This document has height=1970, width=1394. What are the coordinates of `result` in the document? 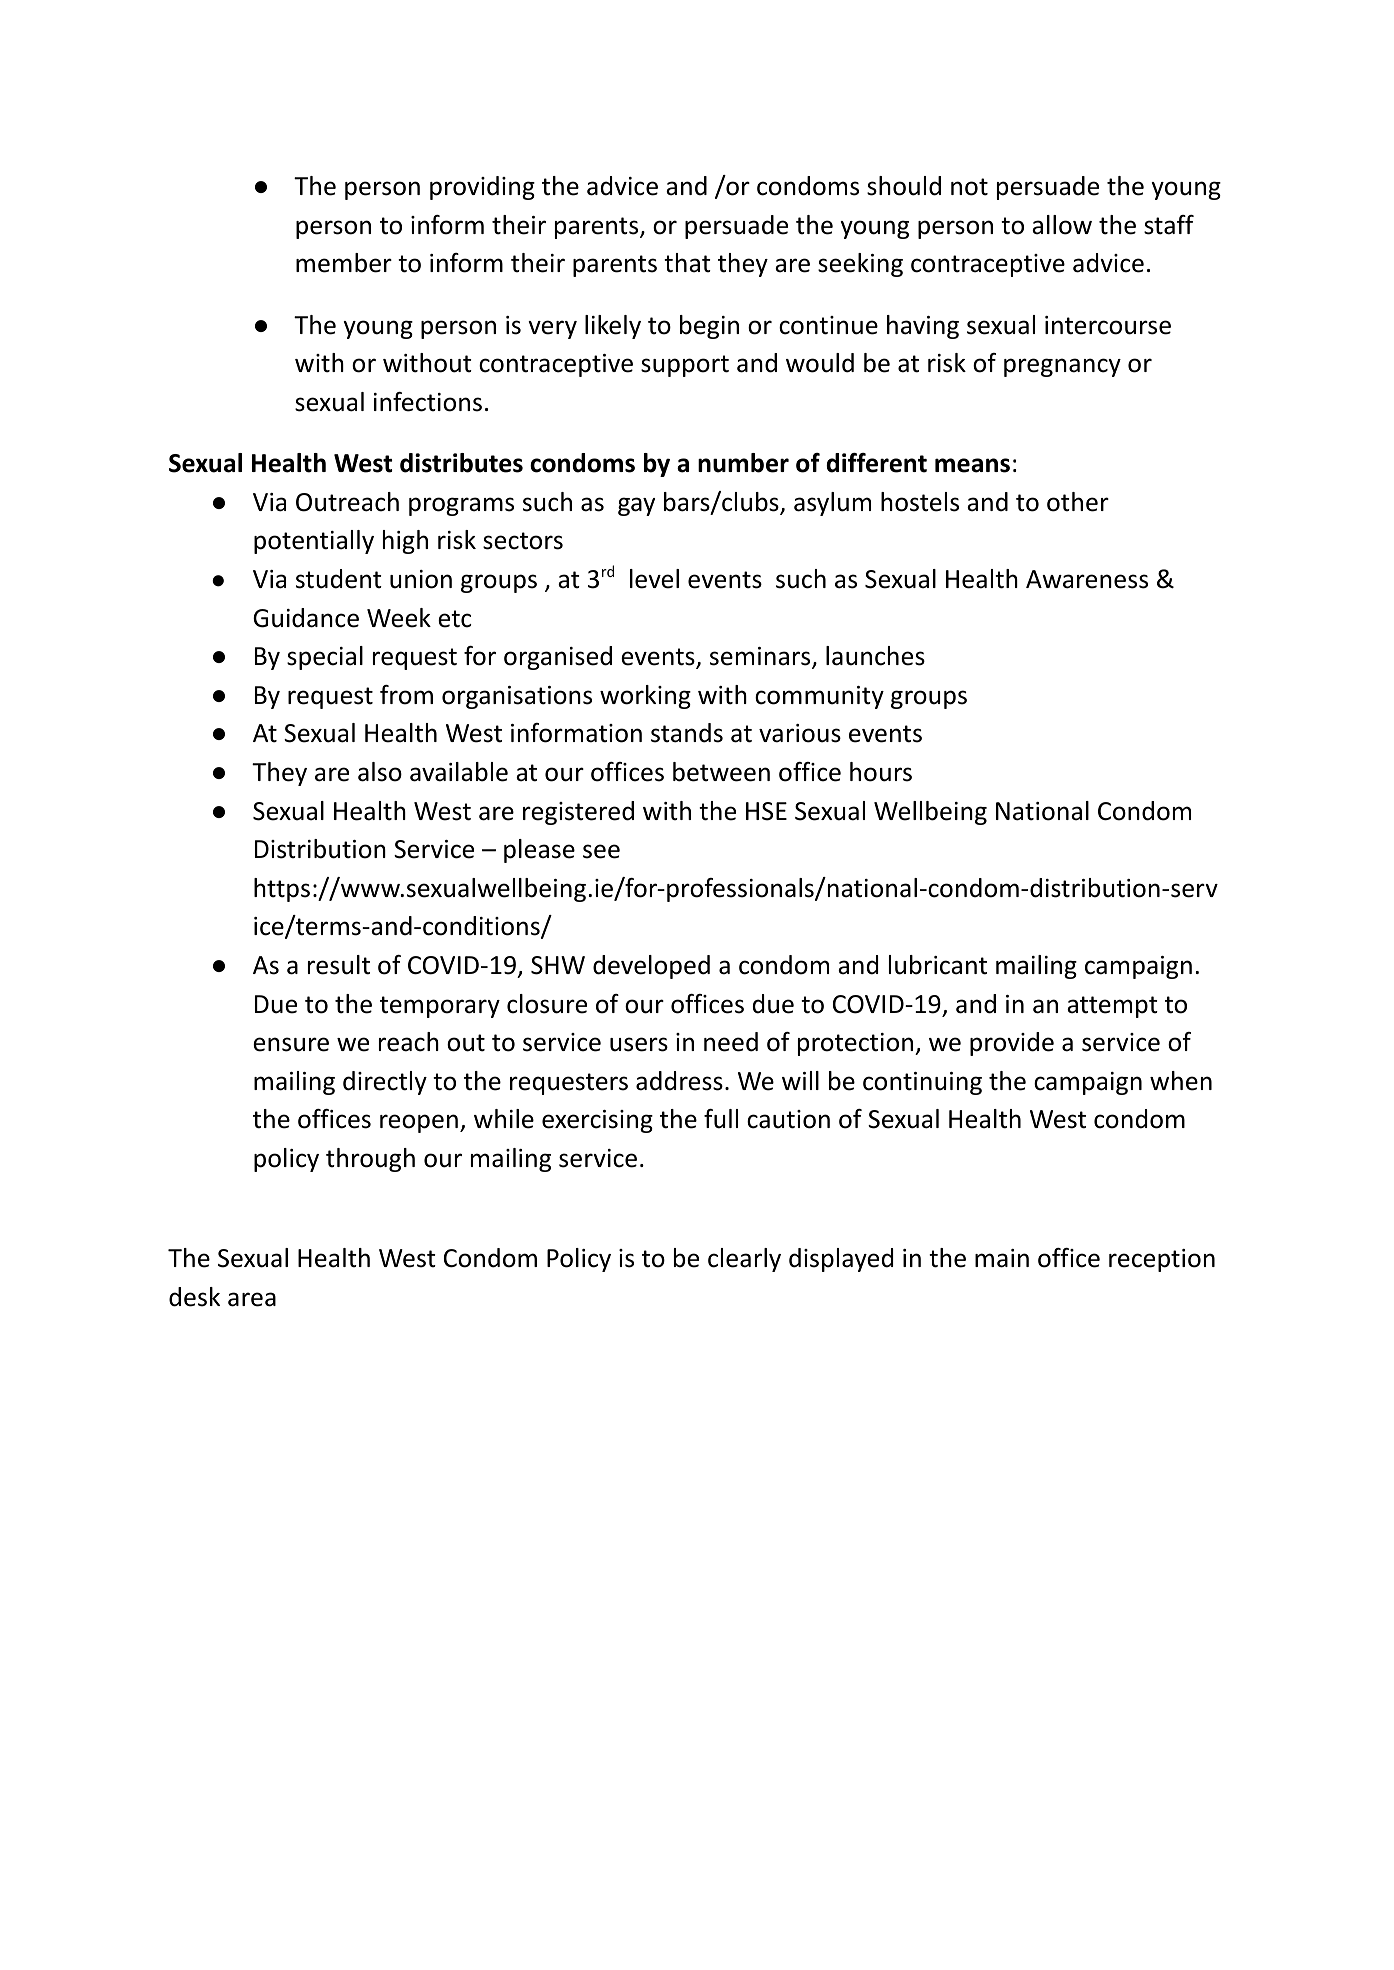 It's located at (339, 965).
